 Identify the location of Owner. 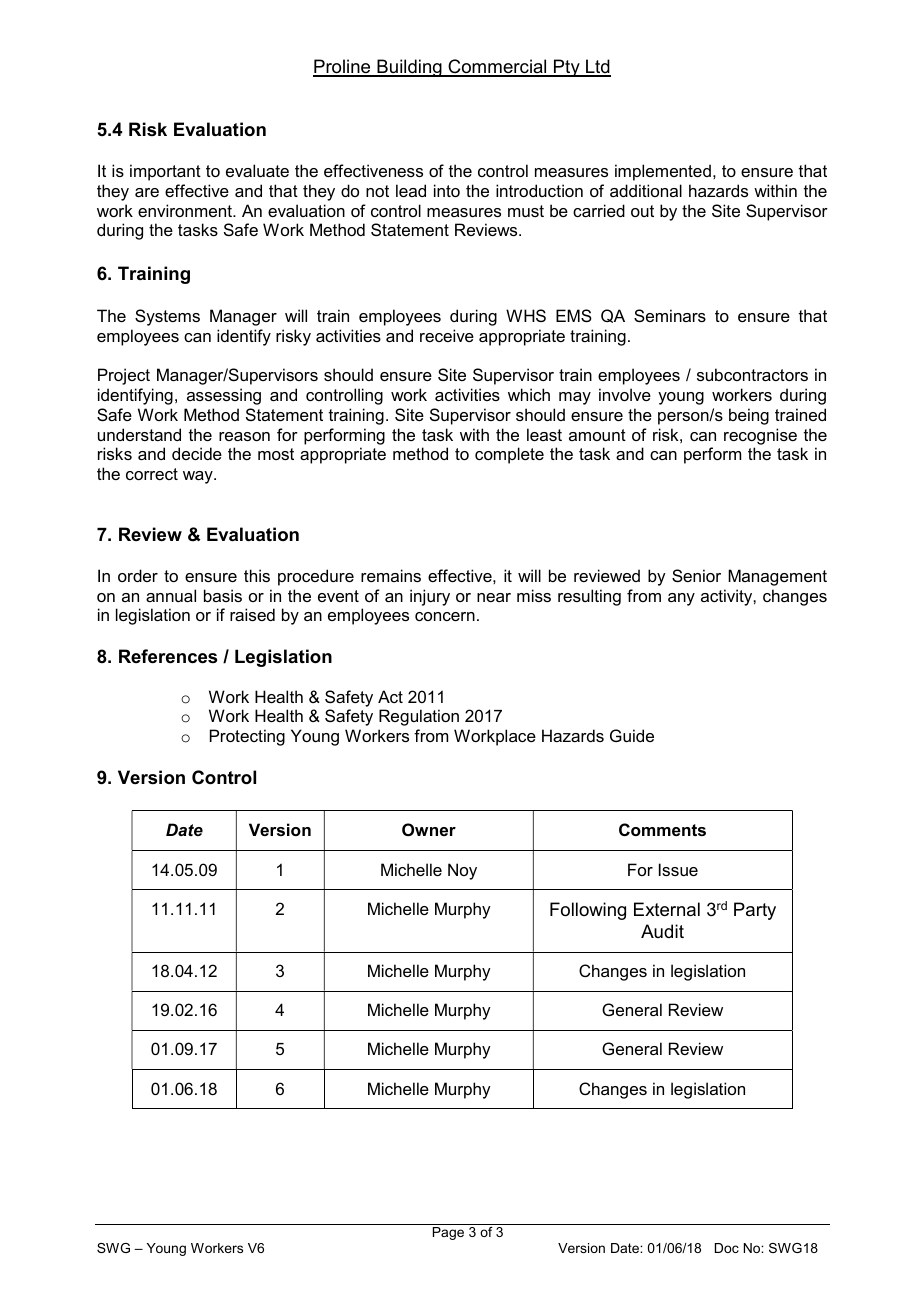
(429, 829).
